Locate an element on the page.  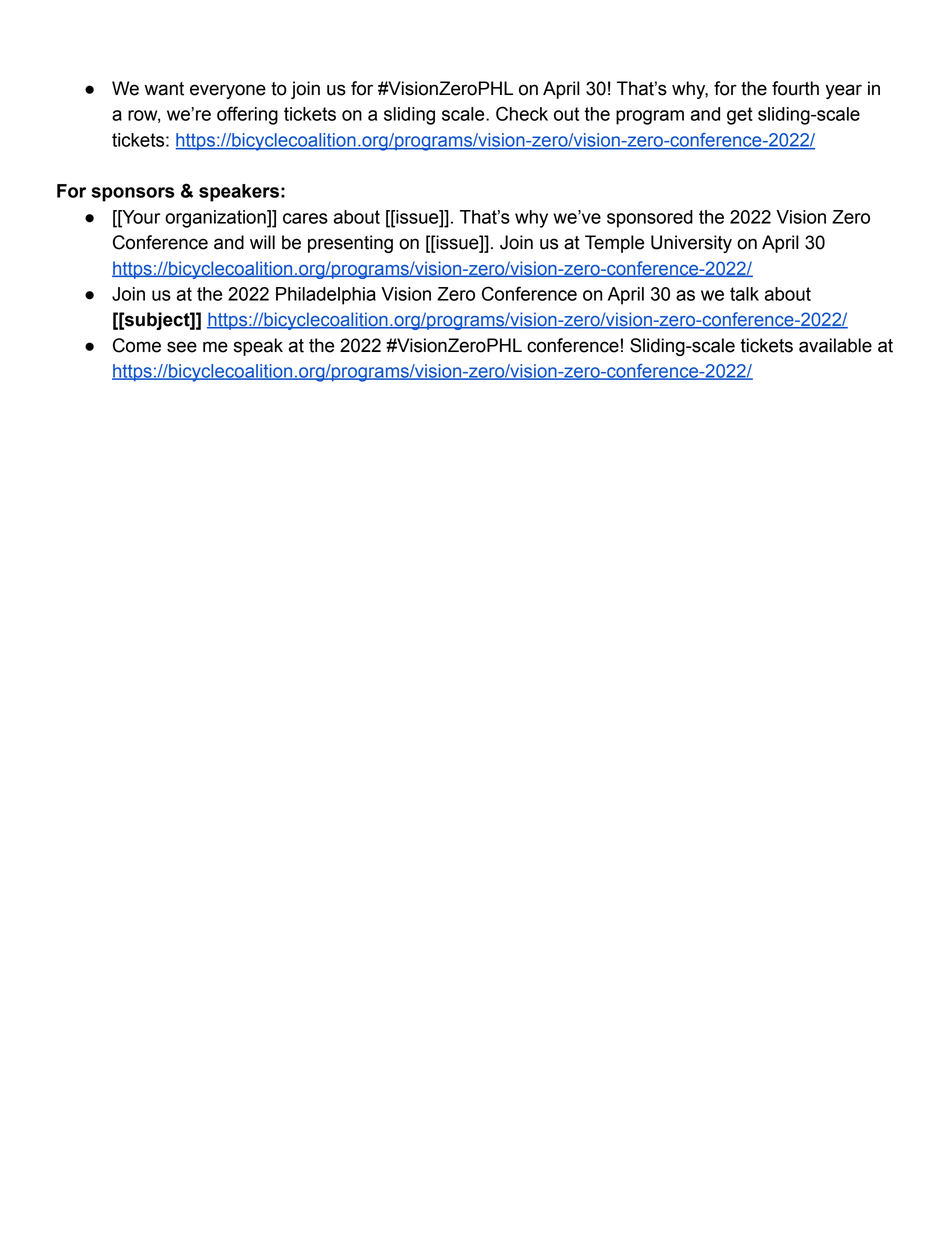
sponsored is located at coordinates (650, 219).
